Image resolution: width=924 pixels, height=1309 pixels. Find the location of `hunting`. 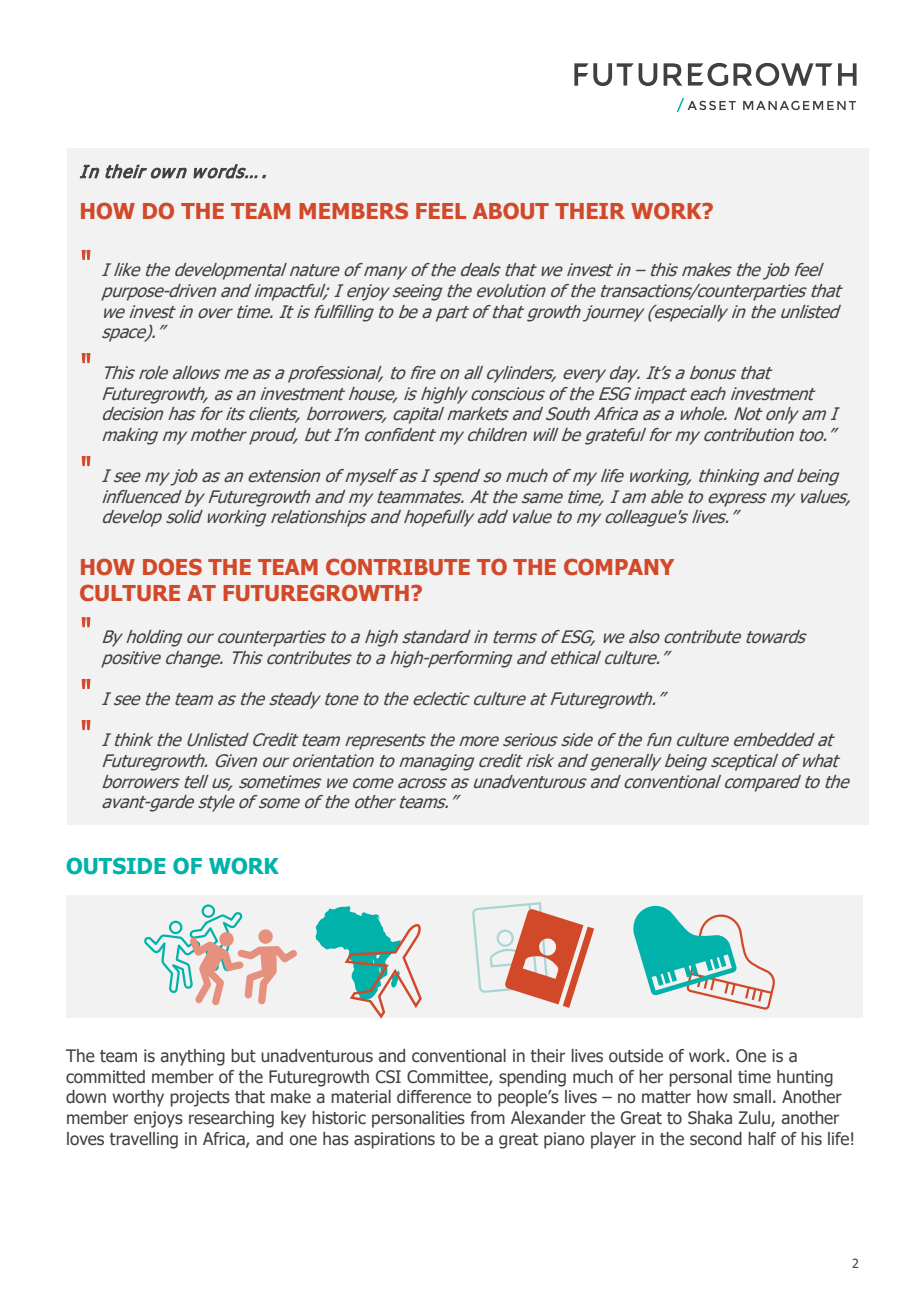

hunting is located at coordinates (805, 1078).
